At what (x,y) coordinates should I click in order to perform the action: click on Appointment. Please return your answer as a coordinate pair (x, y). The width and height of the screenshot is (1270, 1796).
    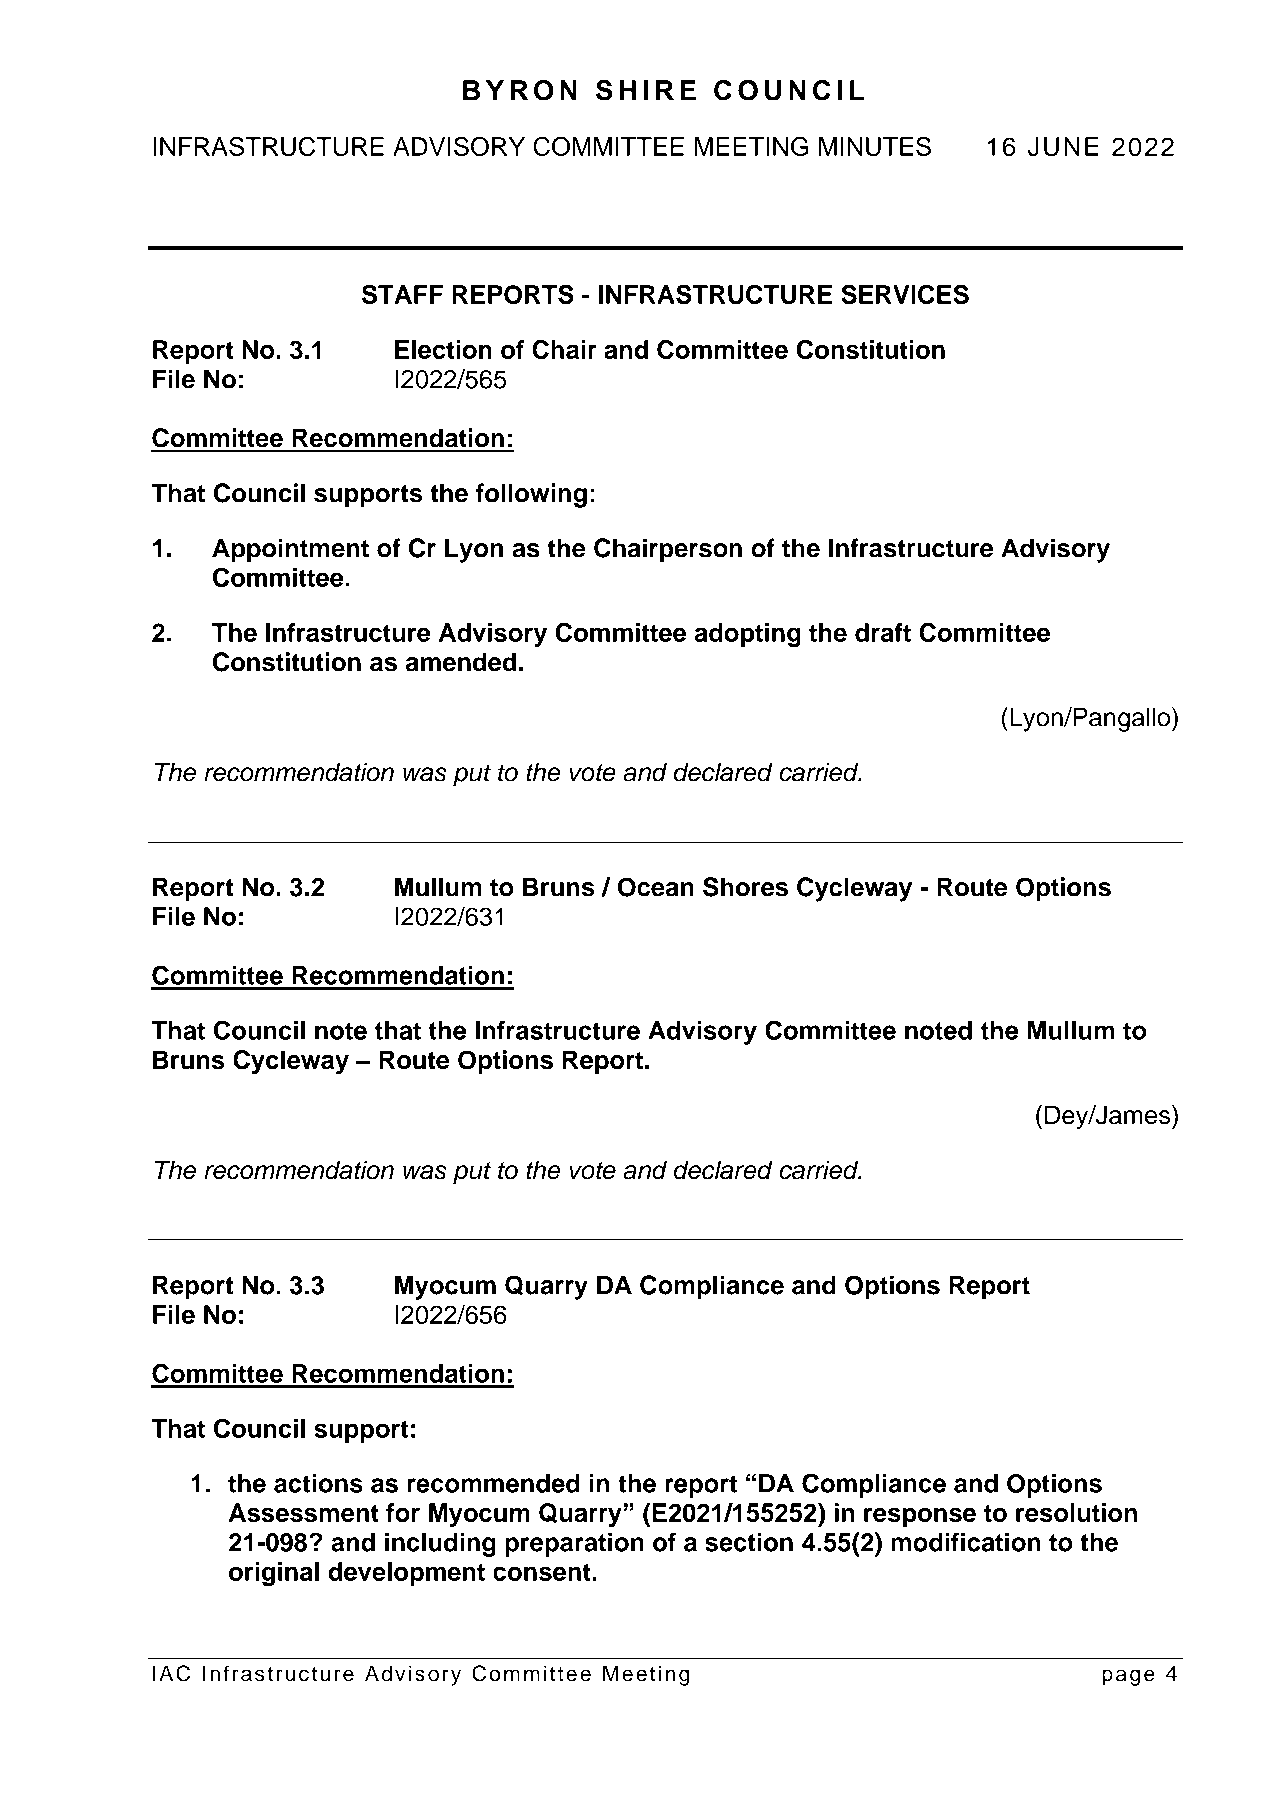
    Looking at the image, I should click on (290, 550).
